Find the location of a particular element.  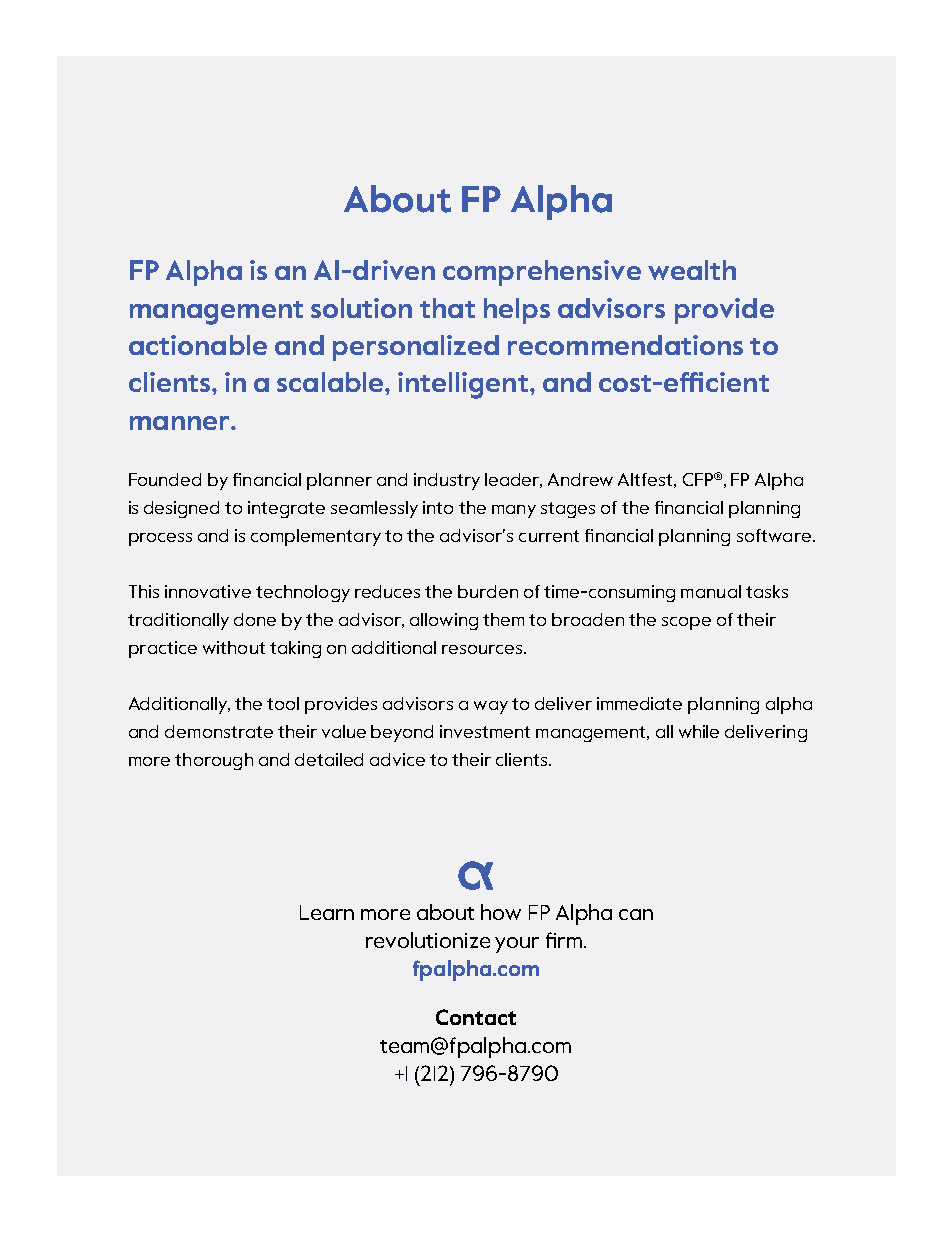

Contact is located at coordinates (476, 1017).
